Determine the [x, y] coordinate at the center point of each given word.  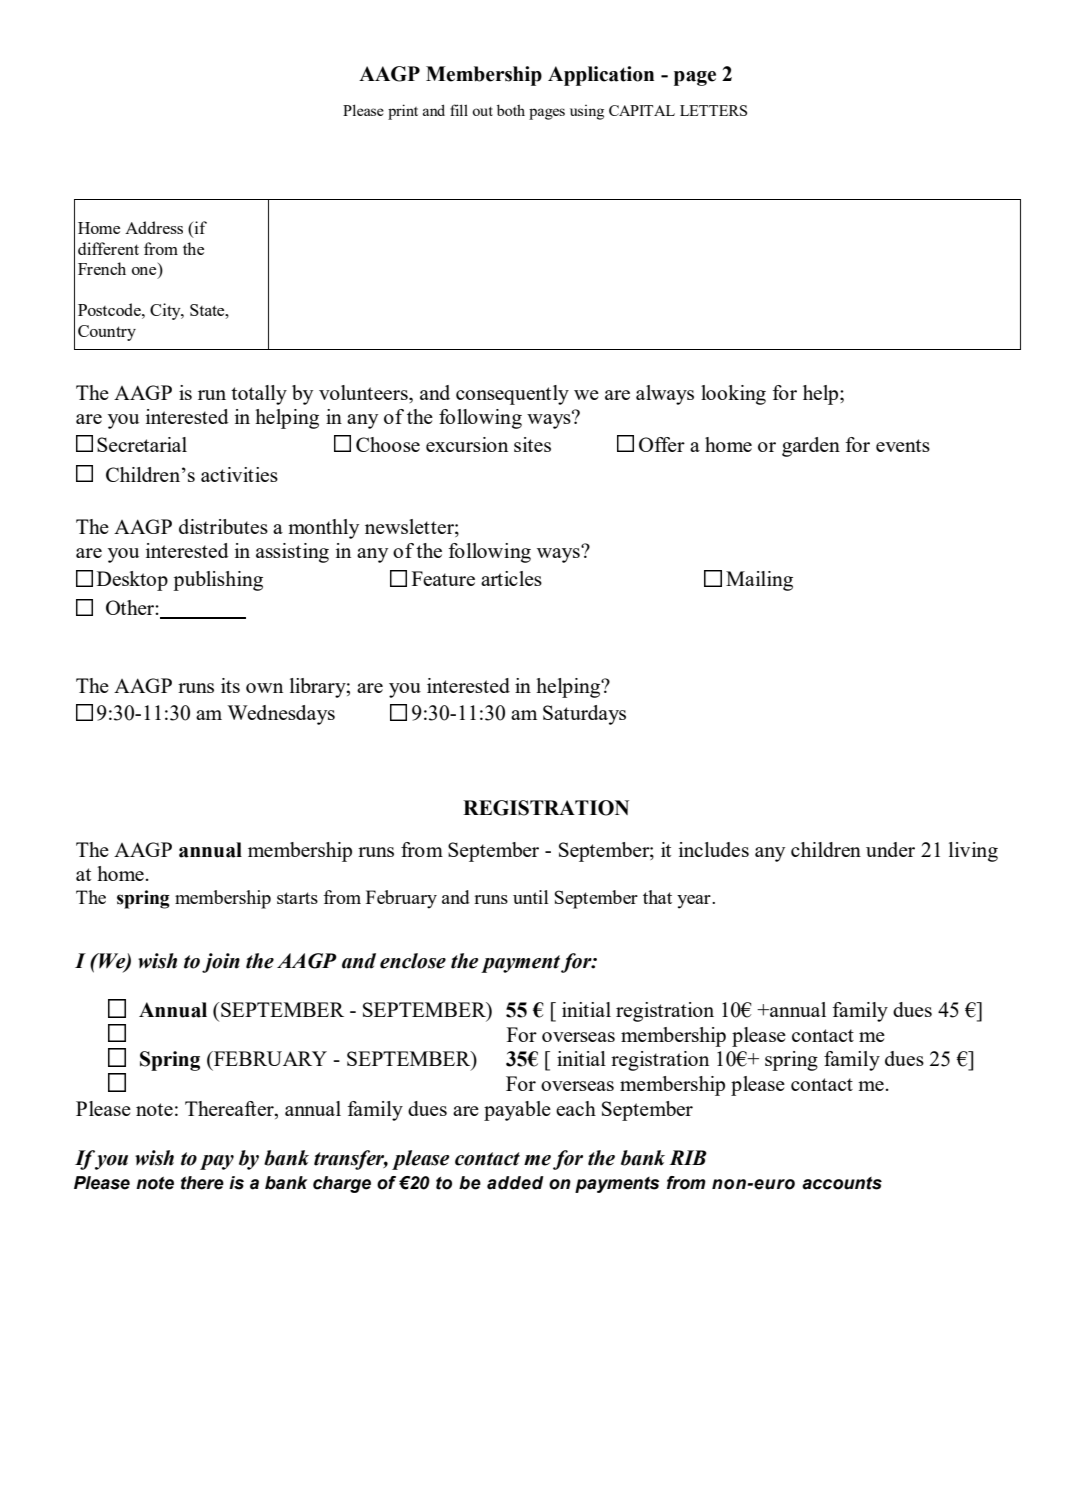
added [515, 1183]
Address [154, 227]
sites [532, 444]
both [511, 110]
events [903, 445]
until [531, 897]
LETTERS [713, 110]
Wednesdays [281, 715]
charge [342, 1184]
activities [239, 474]
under [890, 849]
